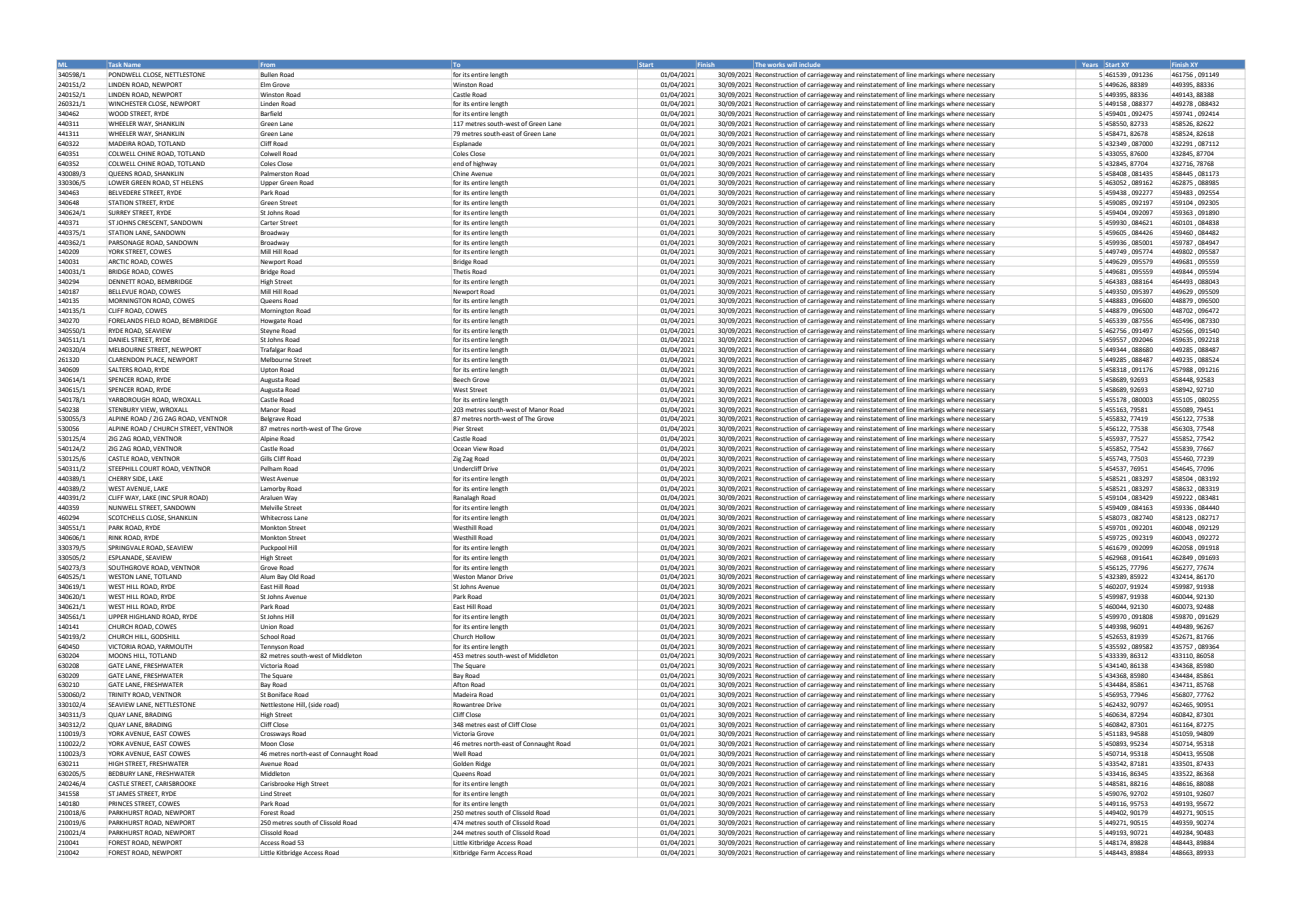 This screenshot has width=1308, height=924. I want to click on Elm, so click(266, 84).
